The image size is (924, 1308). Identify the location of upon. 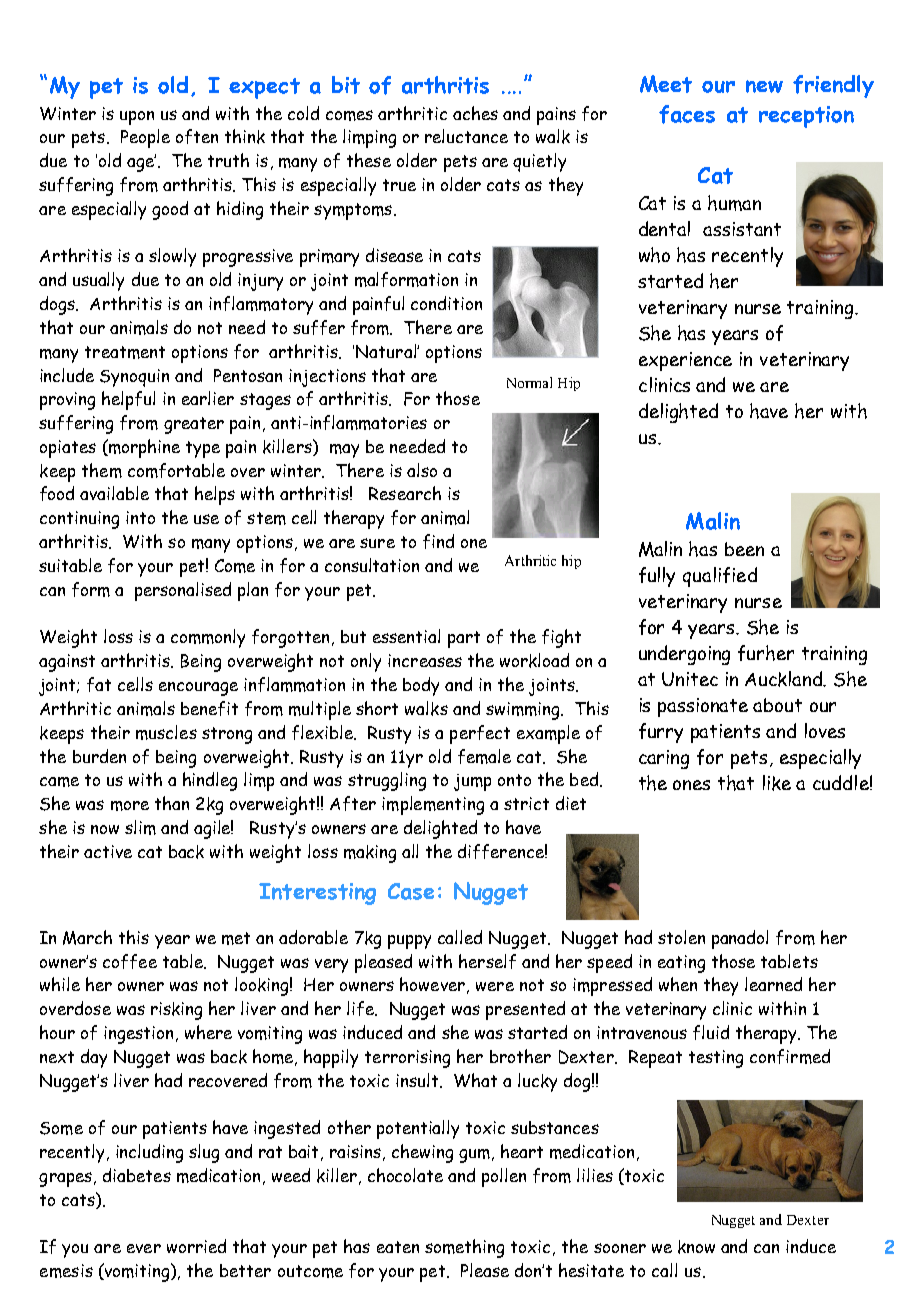
(137, 118).
